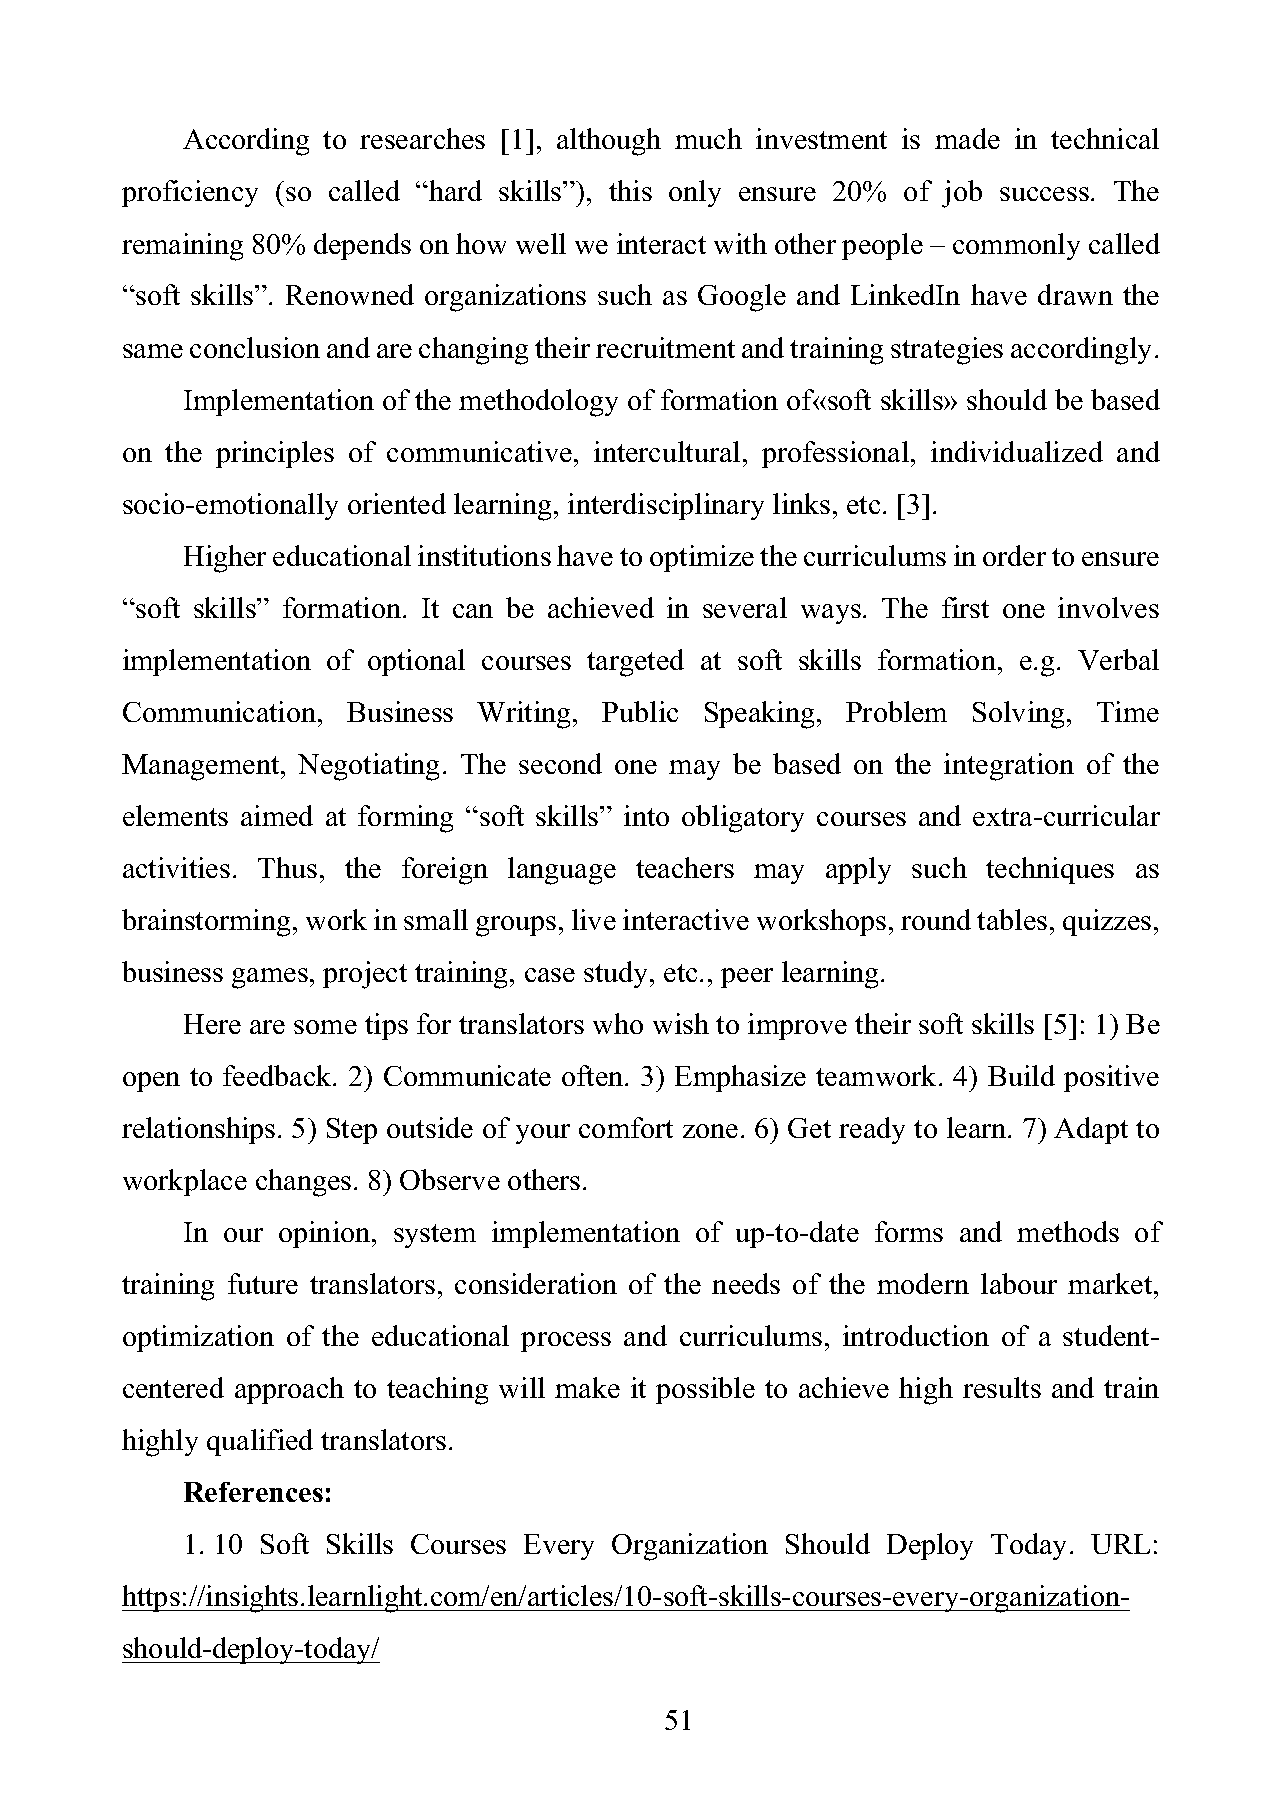 This image has width=1282, height=1814. What do you see at coordinates (253, 1492) in the image?
I see `References` at bounding box center [253, 1492].
